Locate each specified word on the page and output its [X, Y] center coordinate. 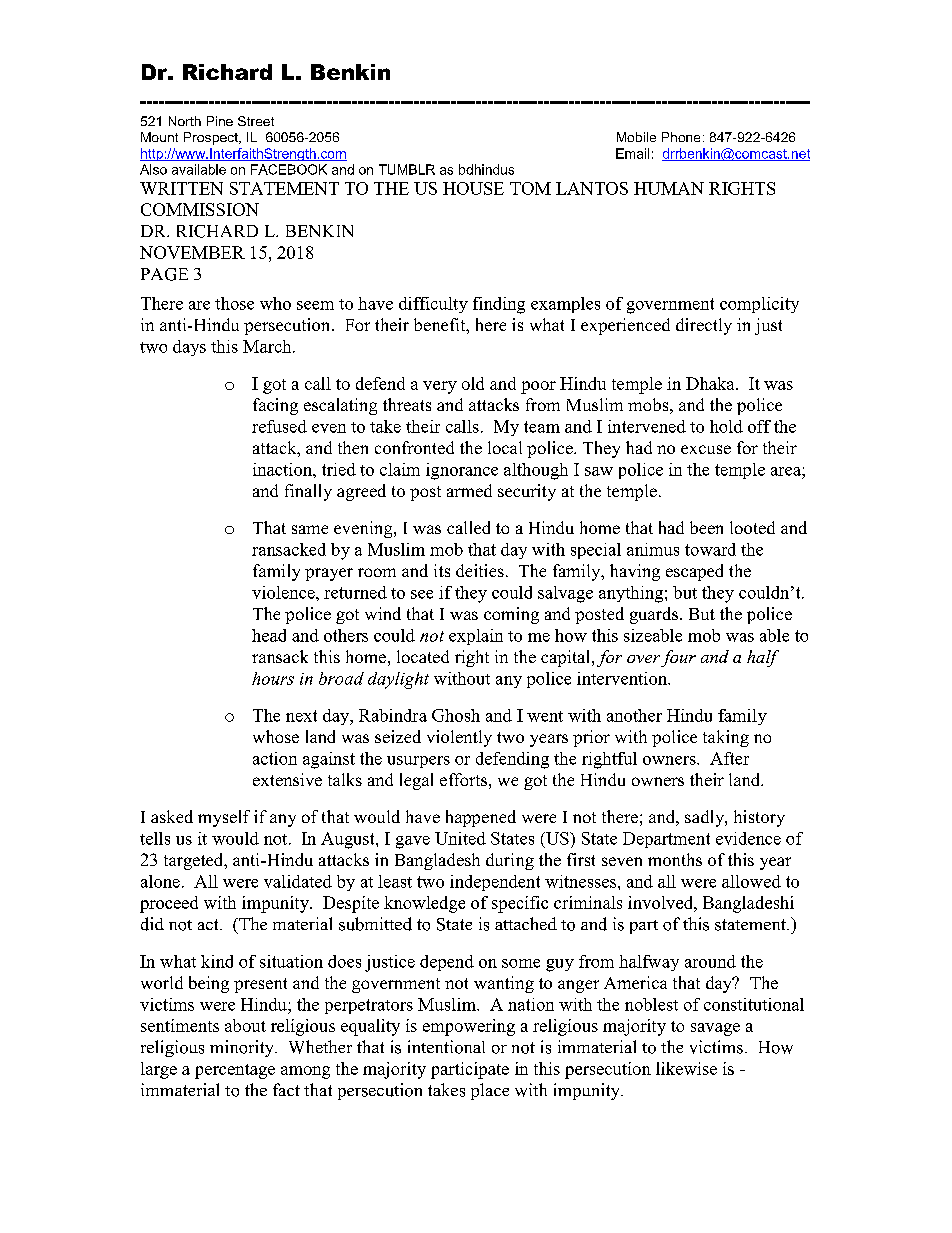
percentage [235, 1071]
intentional [446, 1047]
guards [654, 615]
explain [476, 637]
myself [224, 818]
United [460, 838]
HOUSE [473, 188]
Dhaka [711, 383]
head [269, 635]
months [675, 859]
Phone [681, 137]
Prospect [212, 138]
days [189, 348]
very [440, 387]
